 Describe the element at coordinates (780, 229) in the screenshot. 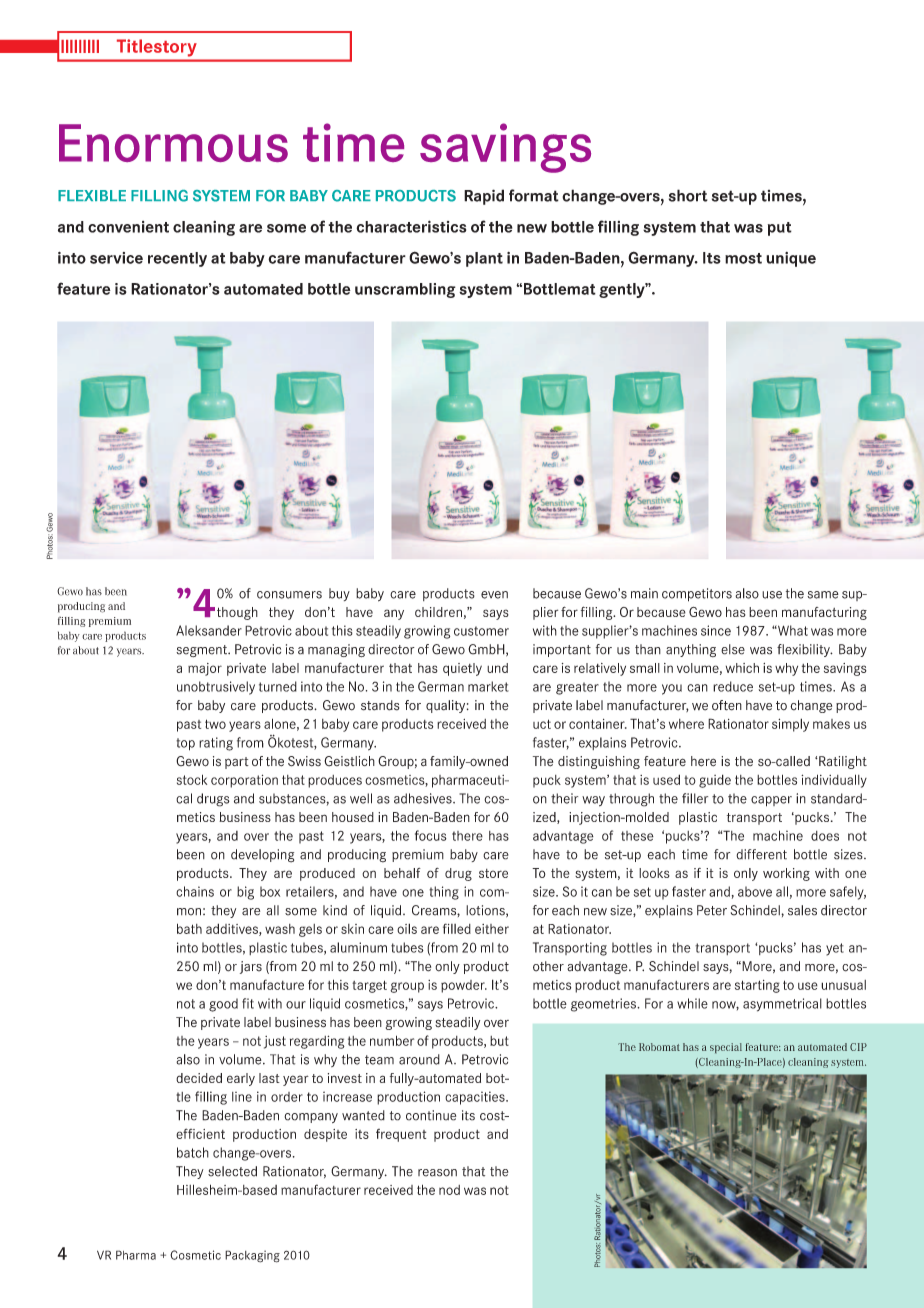

I see `put` at that location.
